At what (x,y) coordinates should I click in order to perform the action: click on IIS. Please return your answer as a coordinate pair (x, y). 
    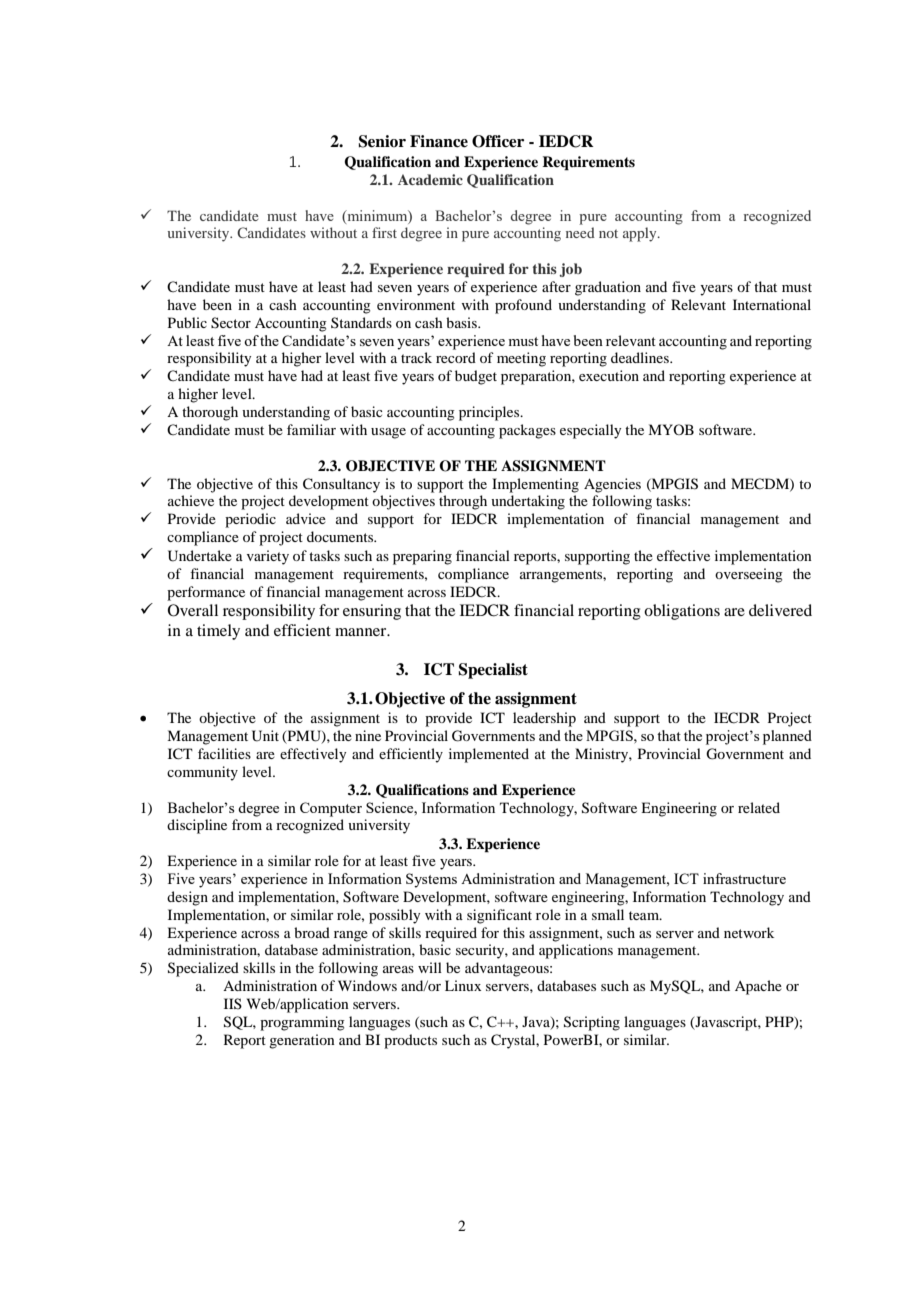
    Looking at the image, I should click on (233, 1003).
